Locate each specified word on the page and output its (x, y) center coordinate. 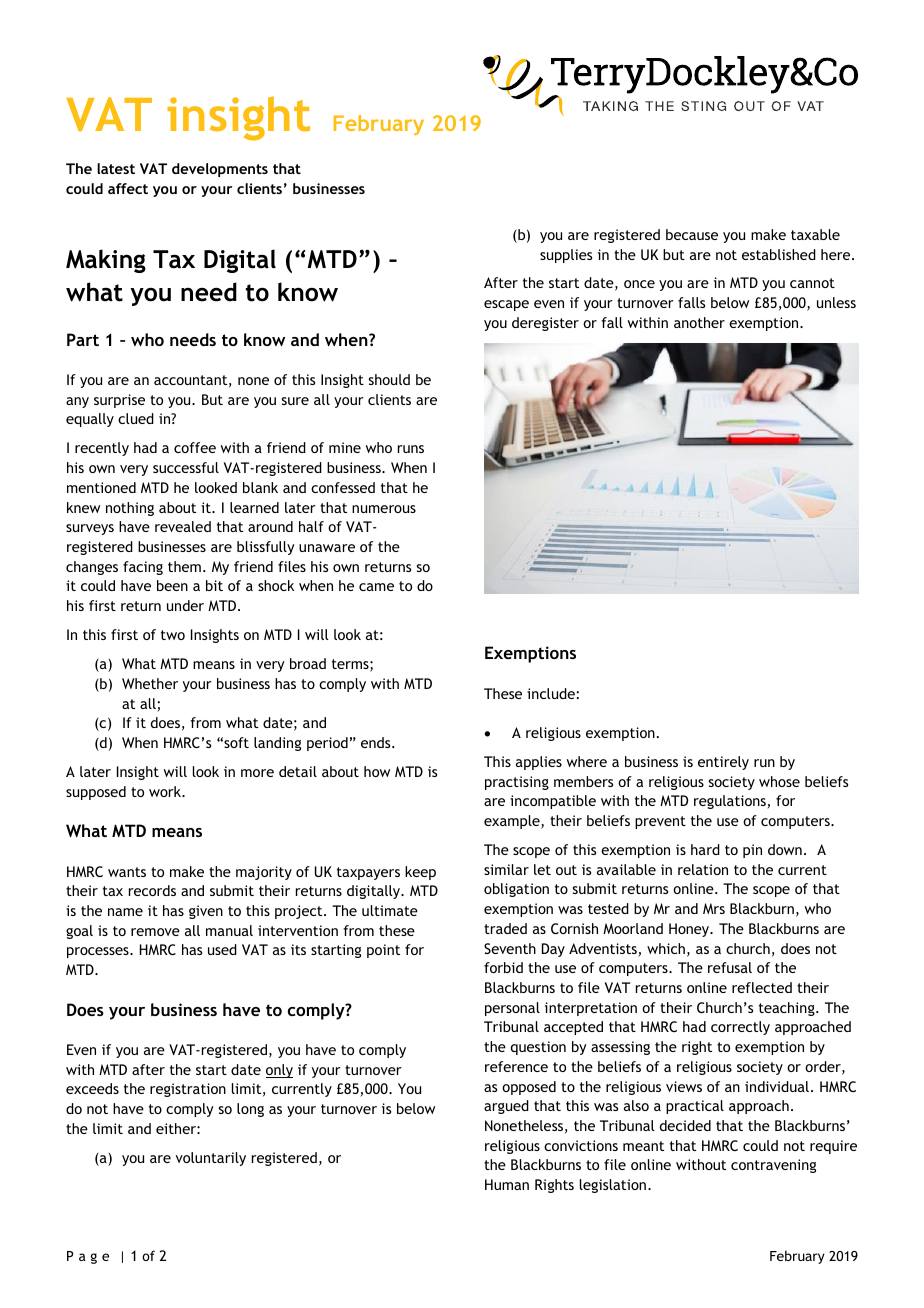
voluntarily (211, 1159)
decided (685, 1125)
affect (128, 188)
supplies (566, 256)
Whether (150, 683)
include (552, 693)
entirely (723, 763)
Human (507, 1184)
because (692, 234)
